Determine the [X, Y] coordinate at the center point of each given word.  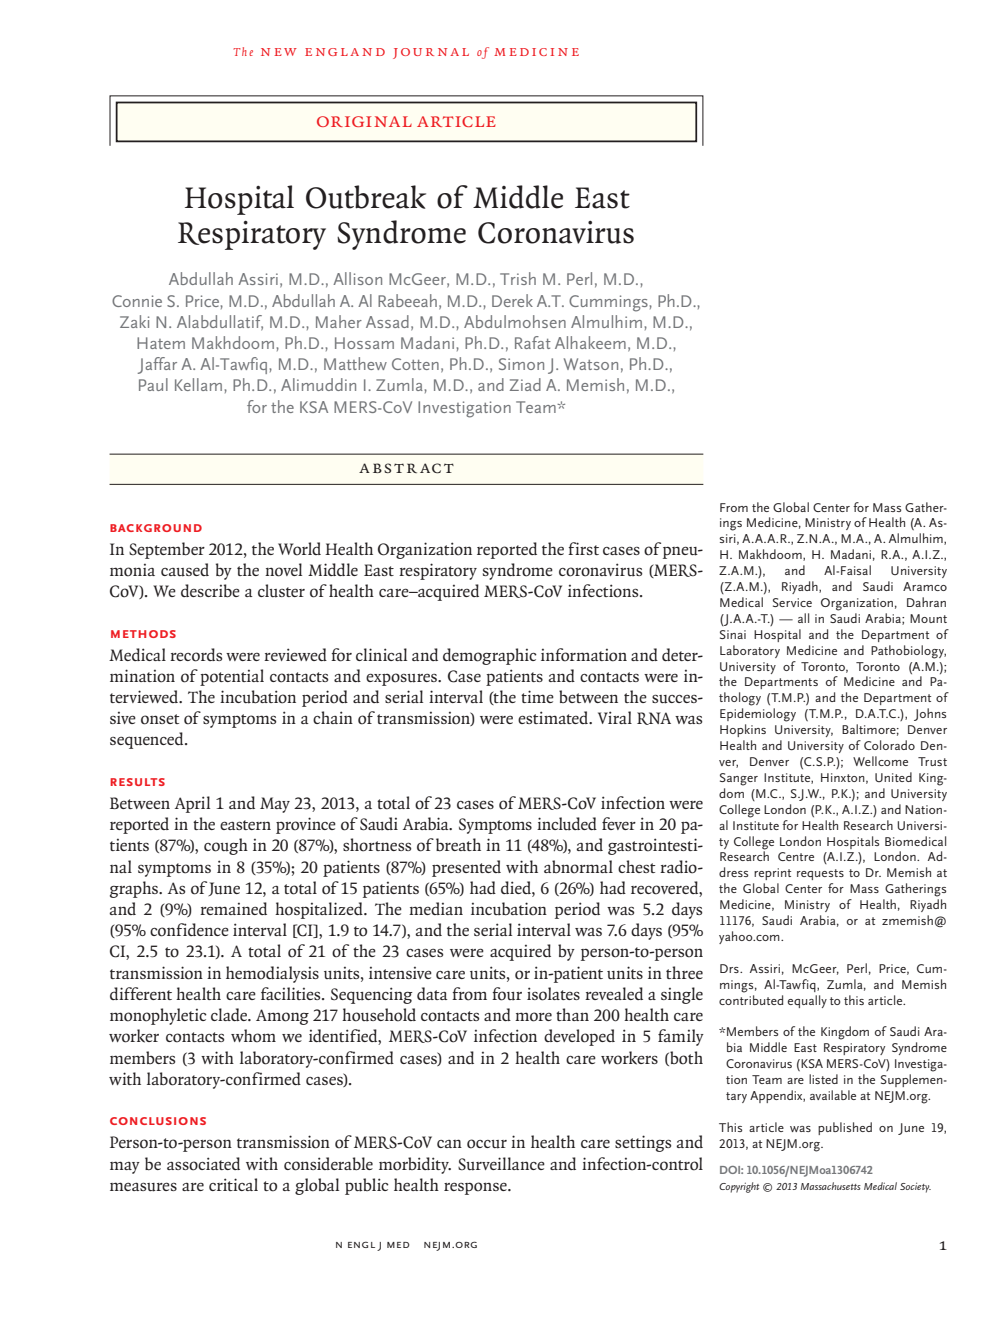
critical [233, 1184]
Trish [518, 278]
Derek [512, 300]
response [476, 1188]
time [537, 696]
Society [915, 1188]
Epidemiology [758, 715]
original [364, 121]
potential [232, 677]
